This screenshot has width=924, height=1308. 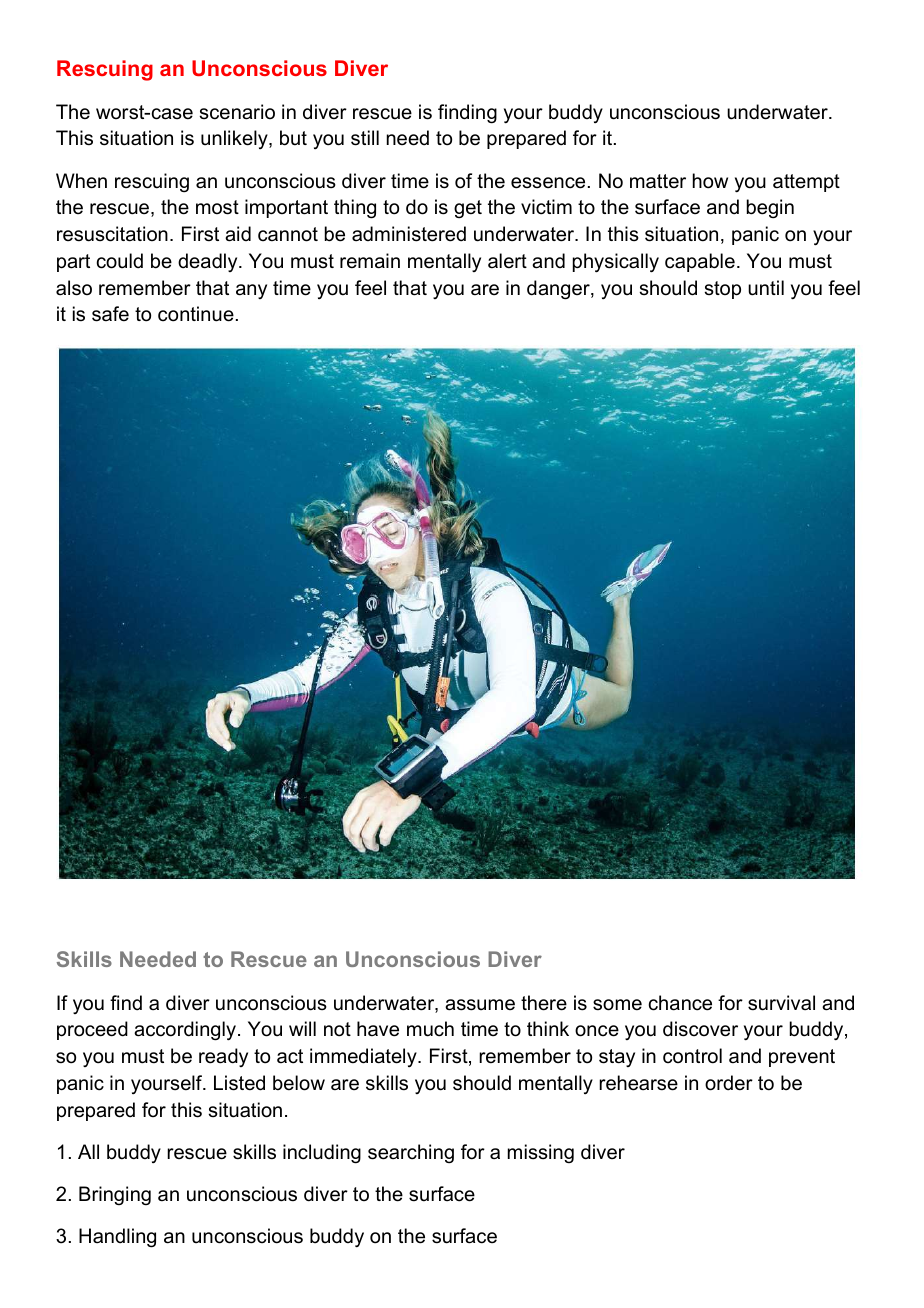 What do you see at coordinates (480, 1005) in the screenshot?
I see `assume` at bounding box center [480, 1005].
